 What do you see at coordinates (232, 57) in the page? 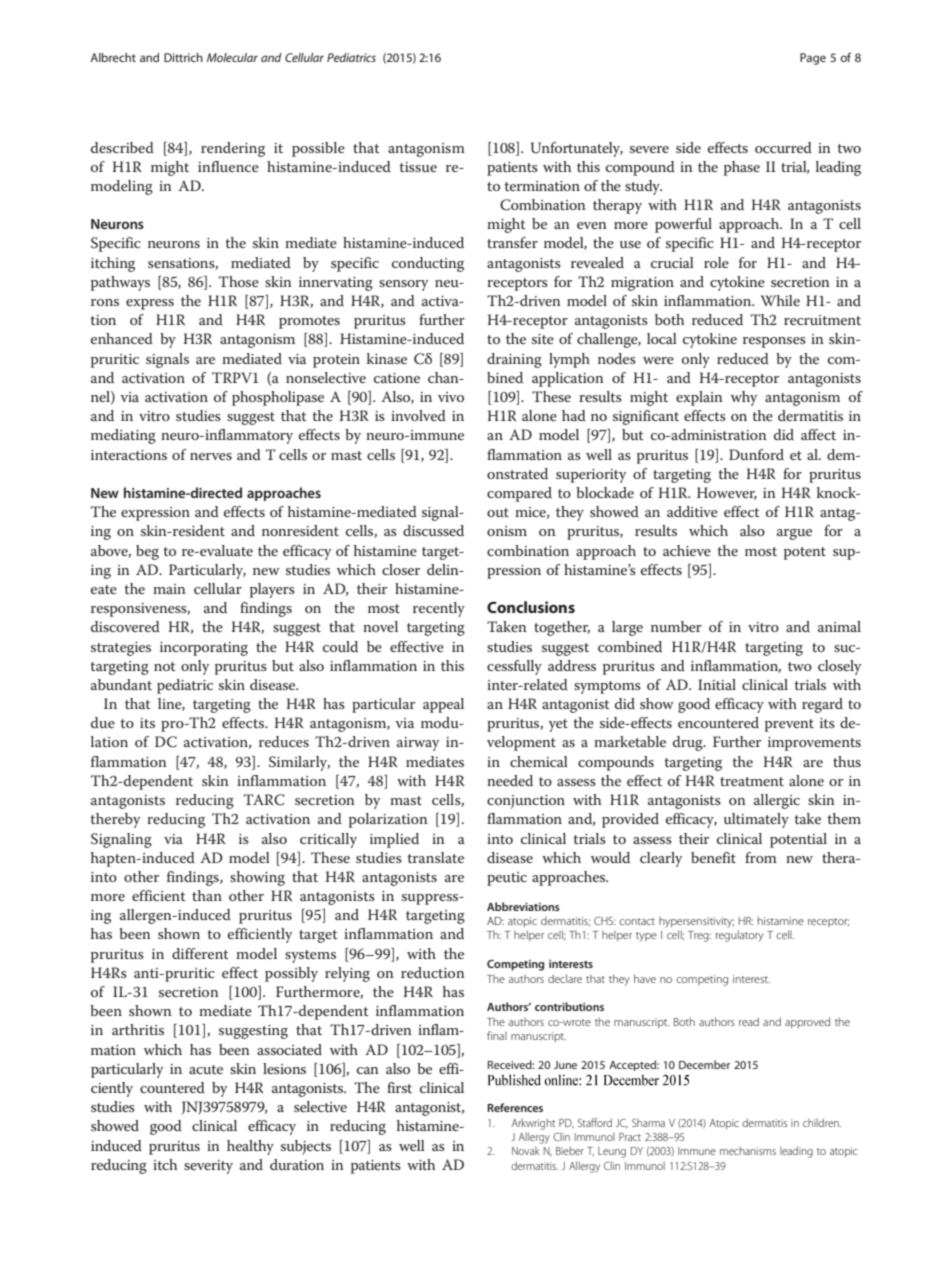
I see `Molecular` at bounding box center [232, 57].
